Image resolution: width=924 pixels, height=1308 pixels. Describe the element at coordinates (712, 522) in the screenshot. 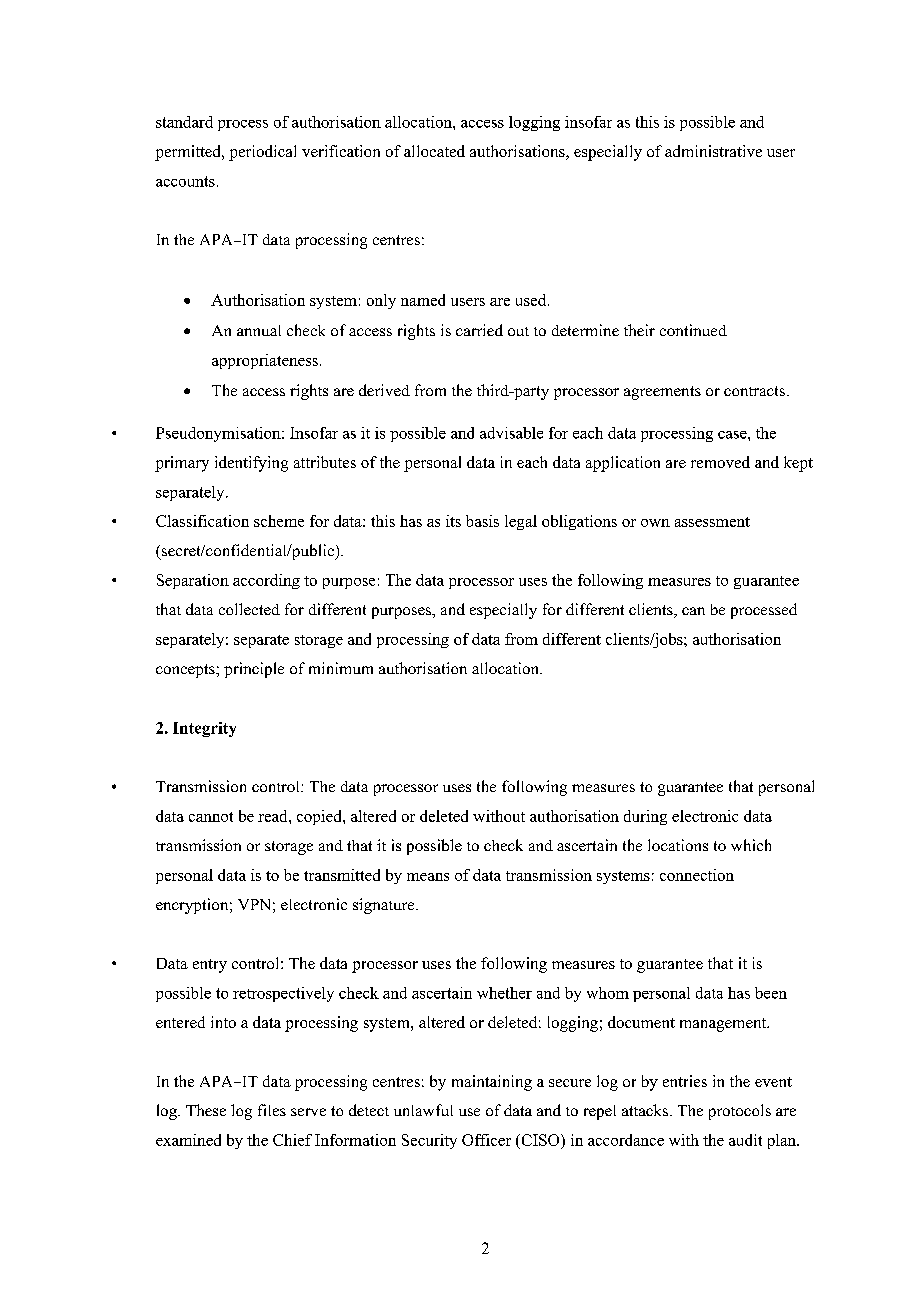

I see `assessment` at that location.
